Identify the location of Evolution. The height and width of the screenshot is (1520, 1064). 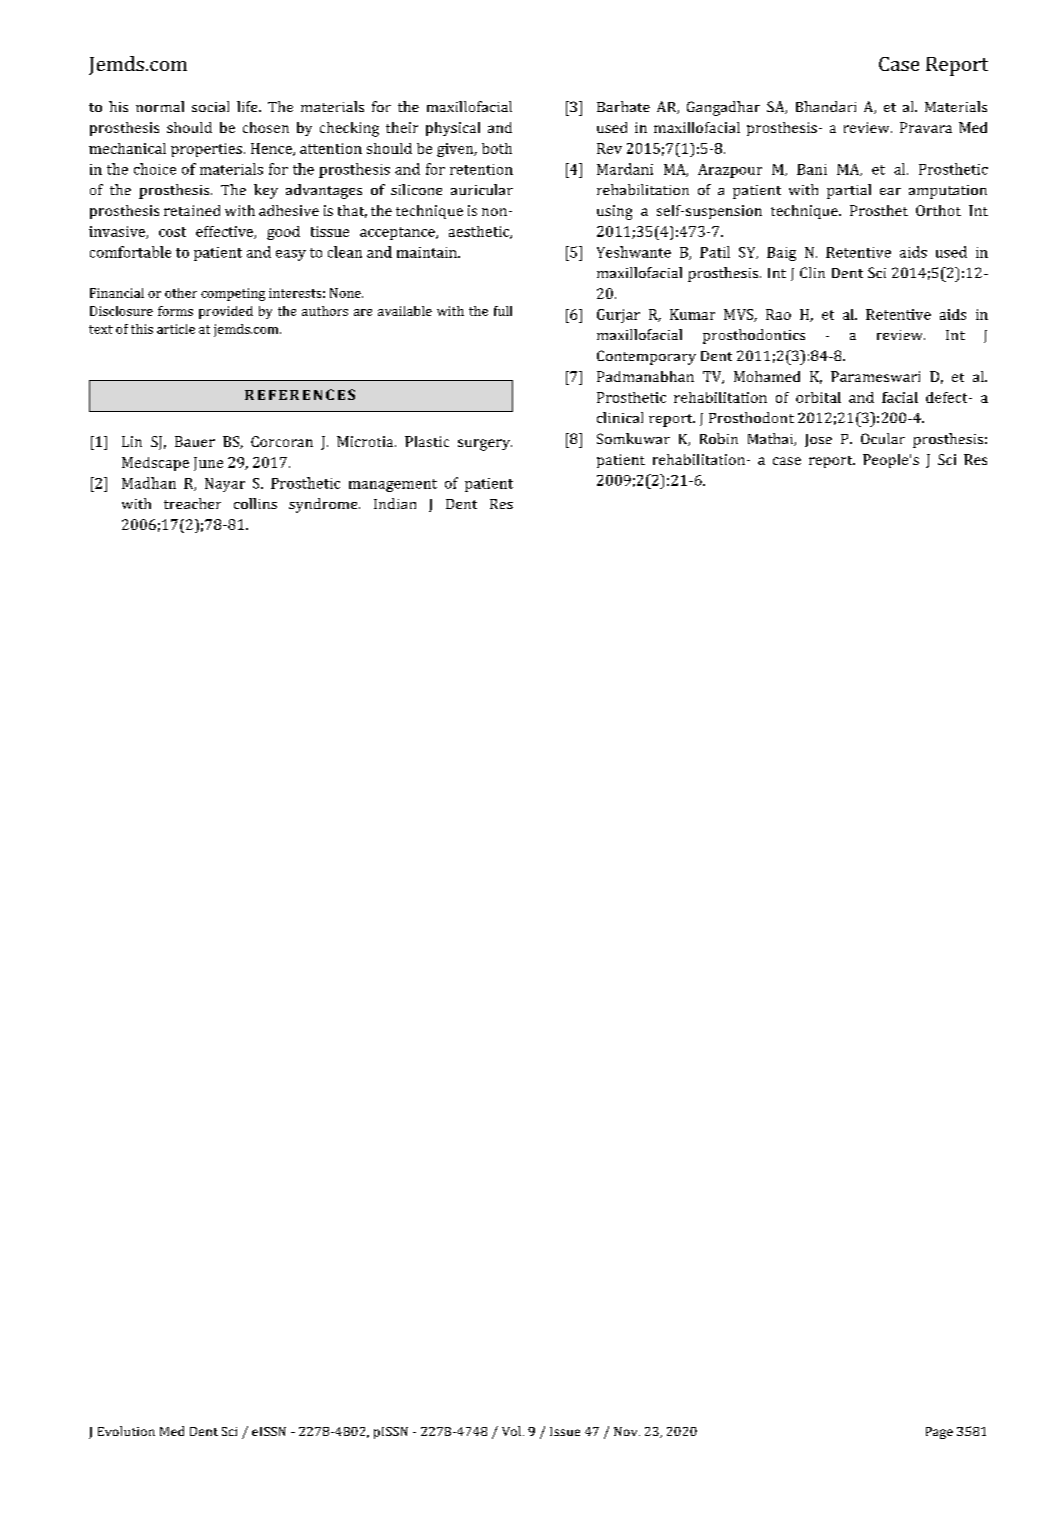
(126, 1431).
